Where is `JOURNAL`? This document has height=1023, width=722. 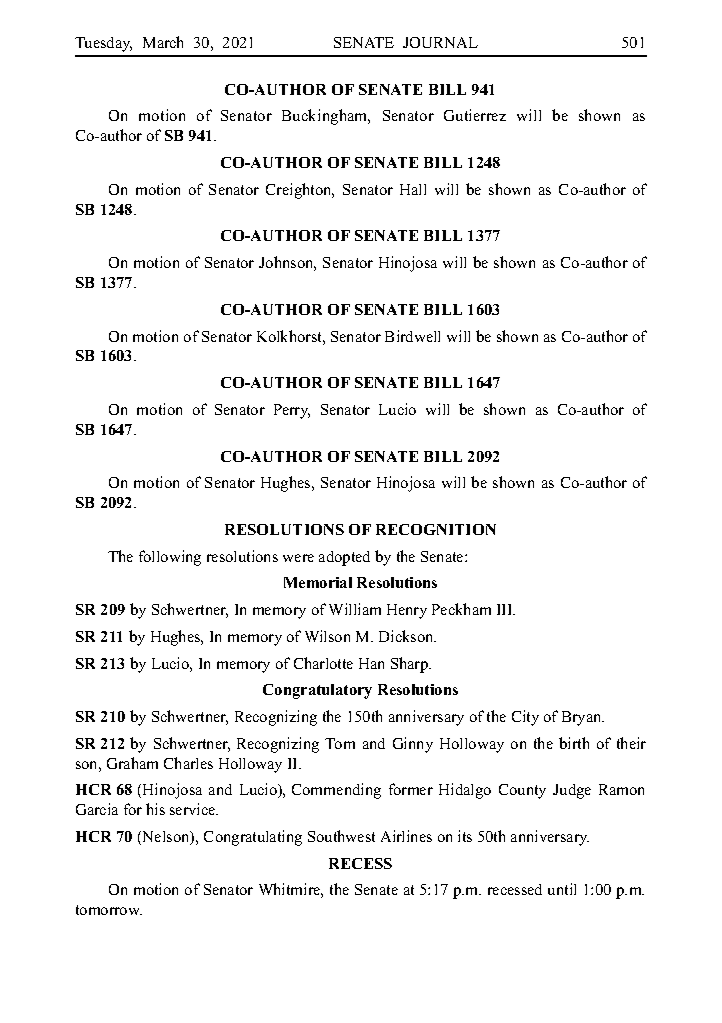
JOURNAL is located at coordinates (440, 42).
